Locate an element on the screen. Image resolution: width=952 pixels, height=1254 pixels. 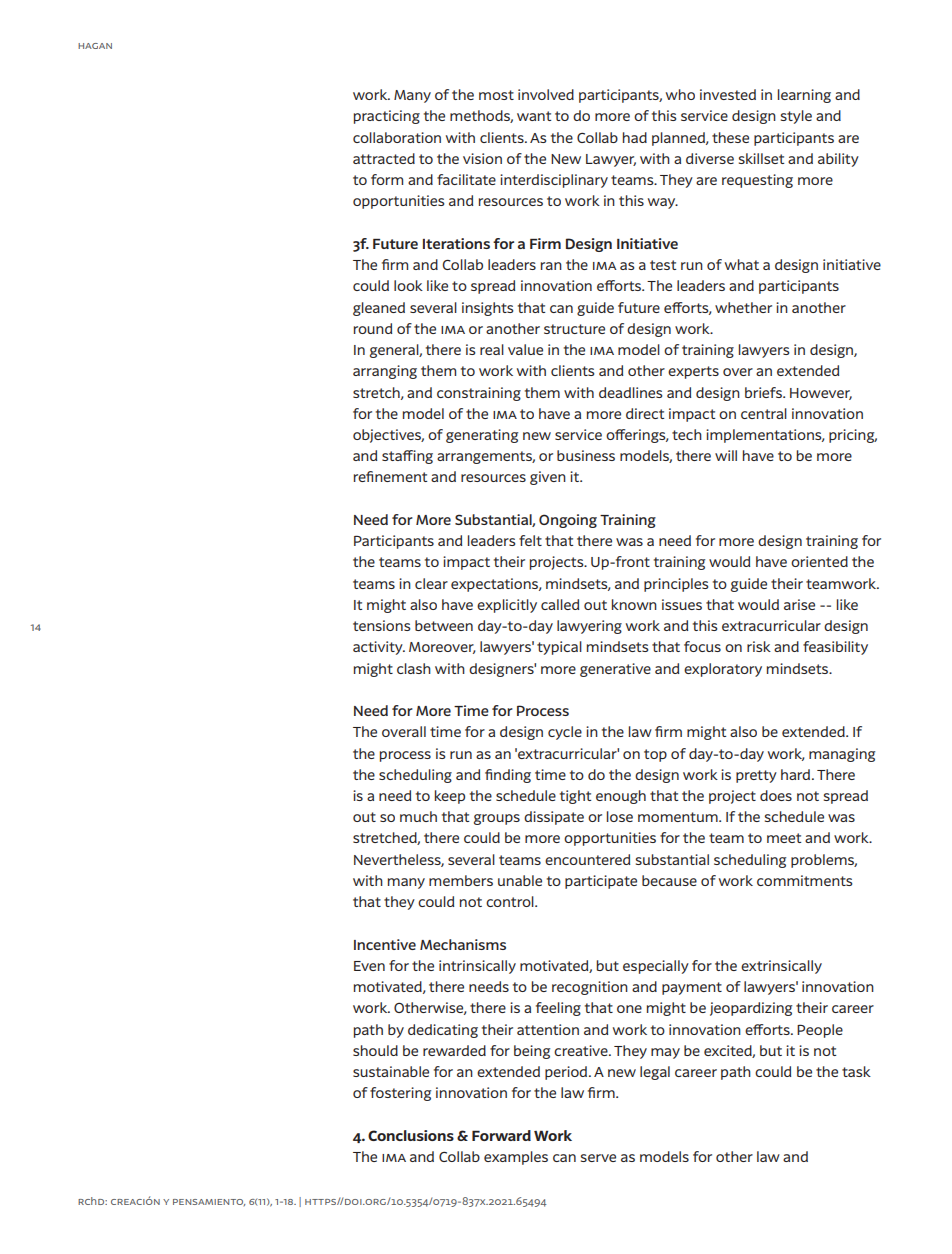
much is located at coordinates (418, 816).
